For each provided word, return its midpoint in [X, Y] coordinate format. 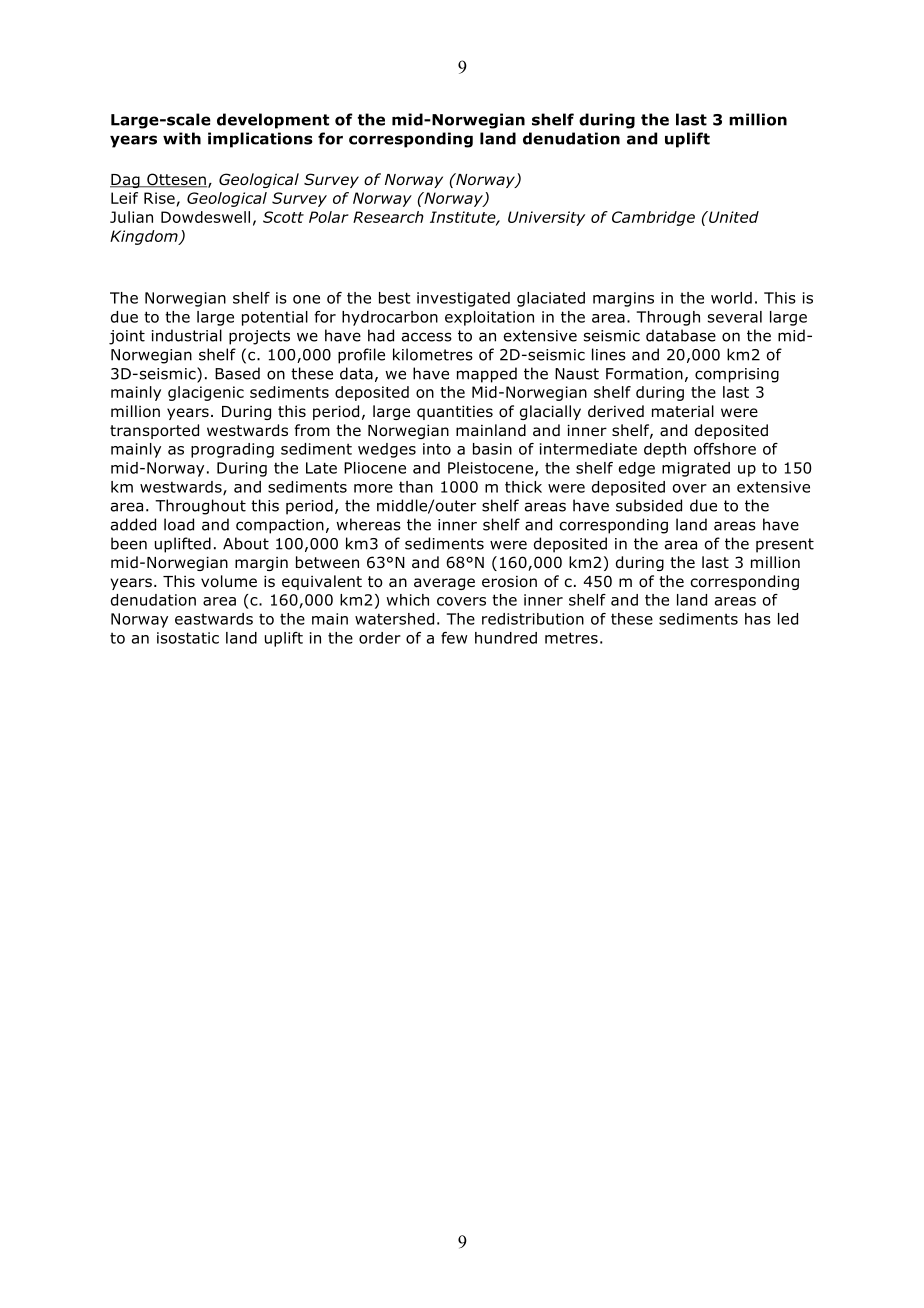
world [731, 298]
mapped [487, 375]
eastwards [214, 619]
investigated [463, 299]
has [758, 619]
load [179, 524]
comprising [737, 375]
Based [237, 373]
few [454, 638]
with [182, 138]
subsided [649, 505]
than [416, 487]
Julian [131, 217]
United [733, 217]
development [273, 121]
